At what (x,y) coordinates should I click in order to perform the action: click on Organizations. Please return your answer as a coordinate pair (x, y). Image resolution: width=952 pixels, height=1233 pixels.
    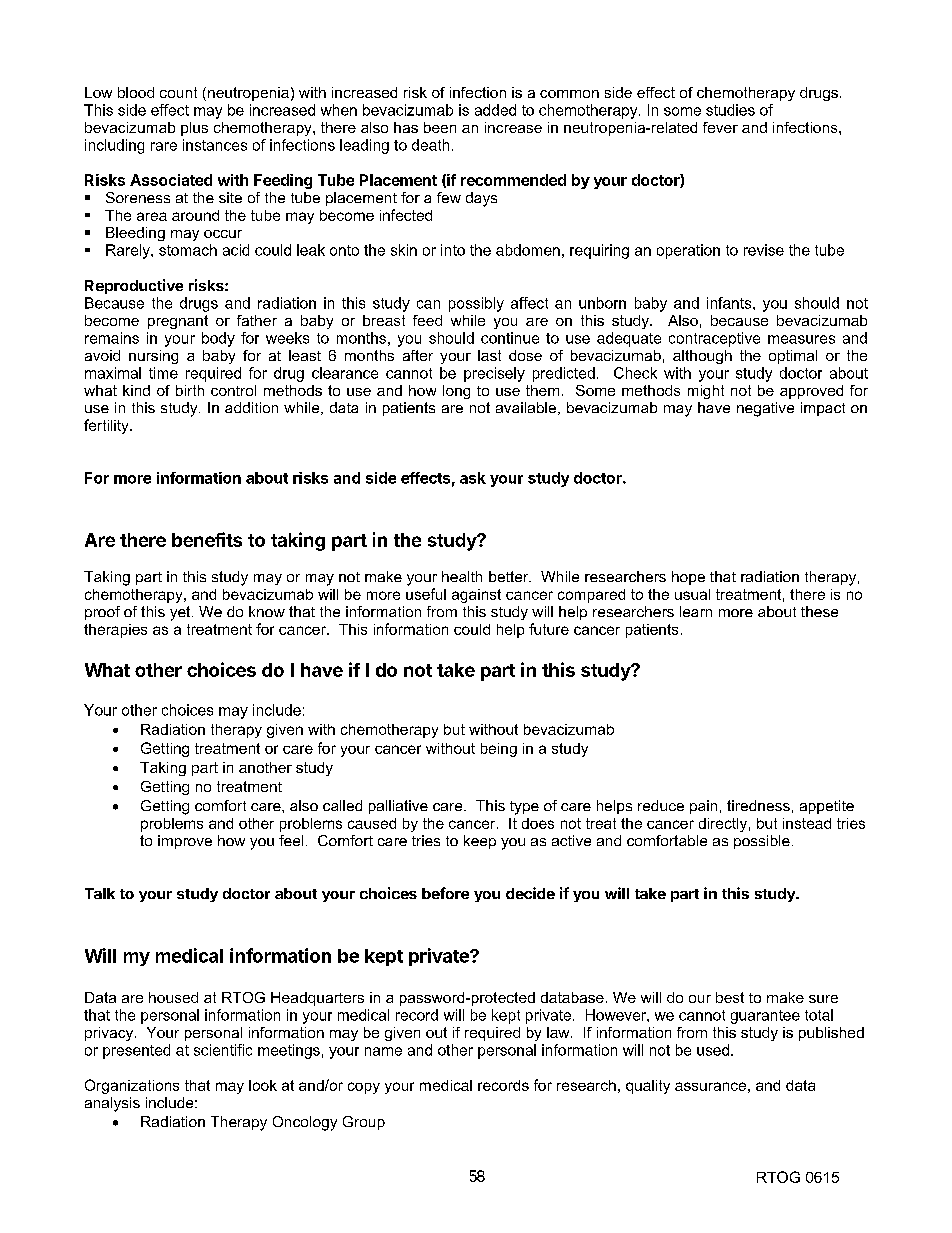
    Looking at the image, I should click on (132, 1086).
